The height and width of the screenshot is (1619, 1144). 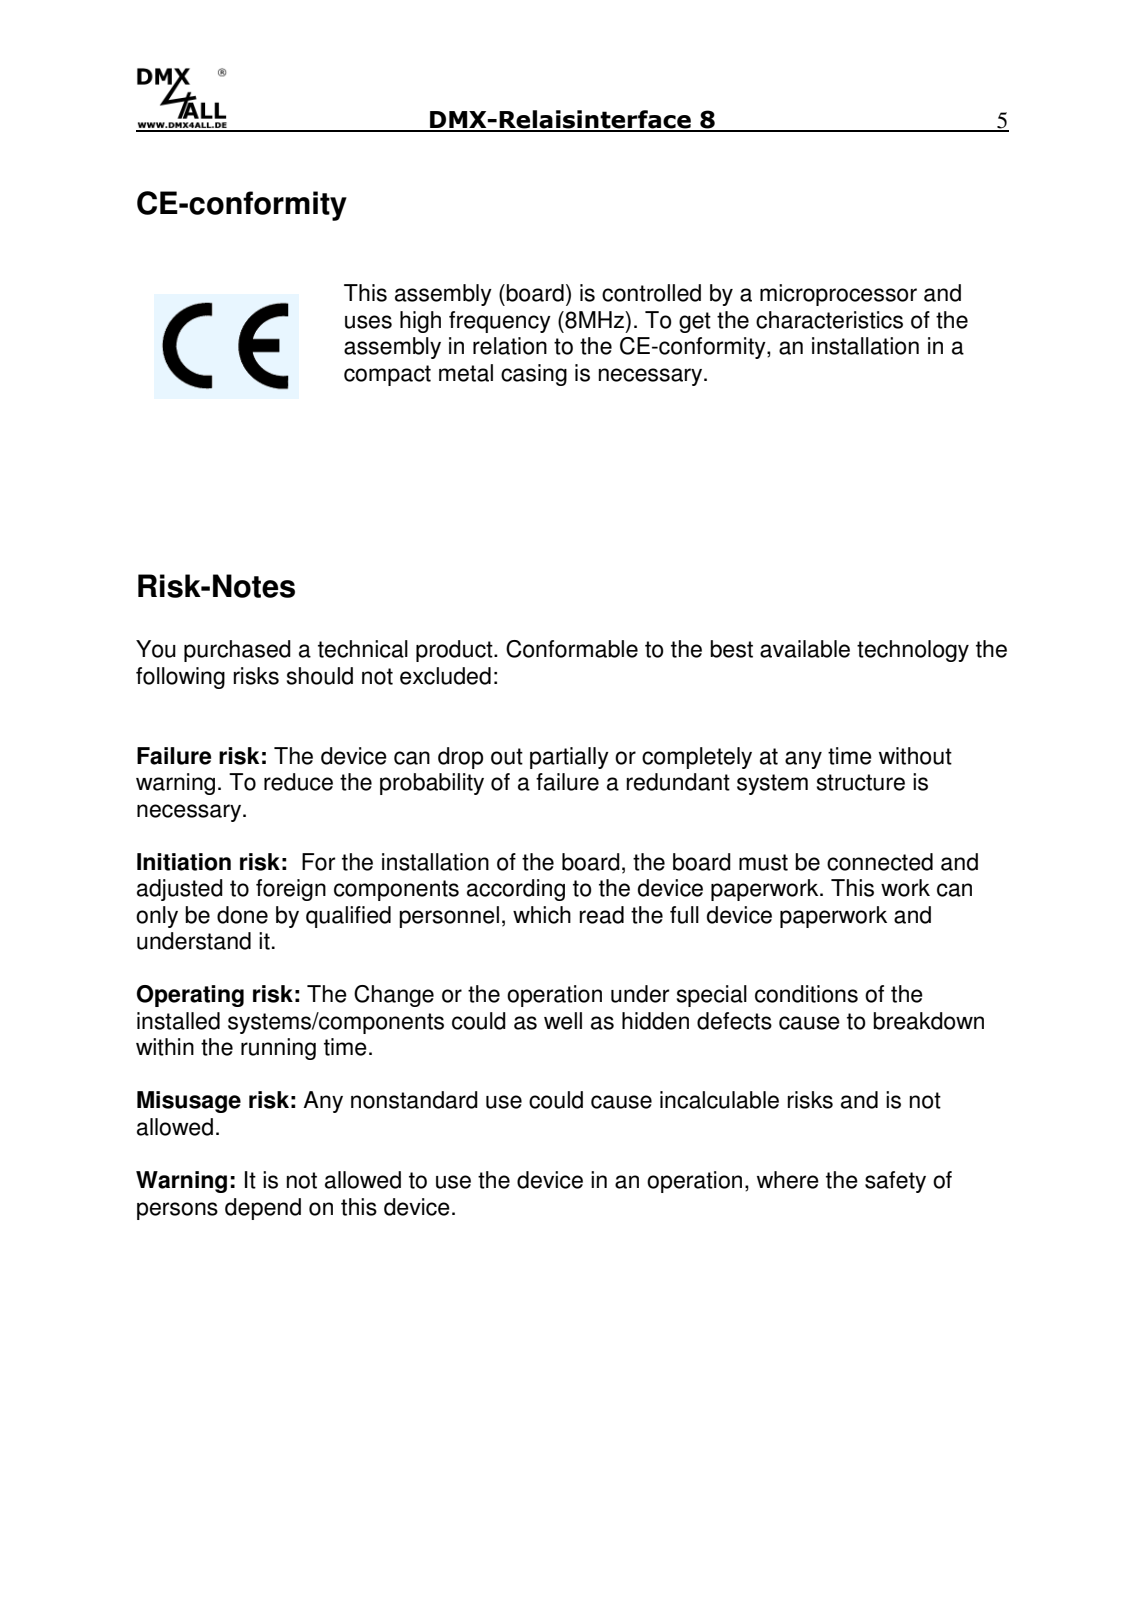 What do you see at coordinates (572, 649) in the screenshot?
I see `Conformable` at bounding box center [572, 649].
